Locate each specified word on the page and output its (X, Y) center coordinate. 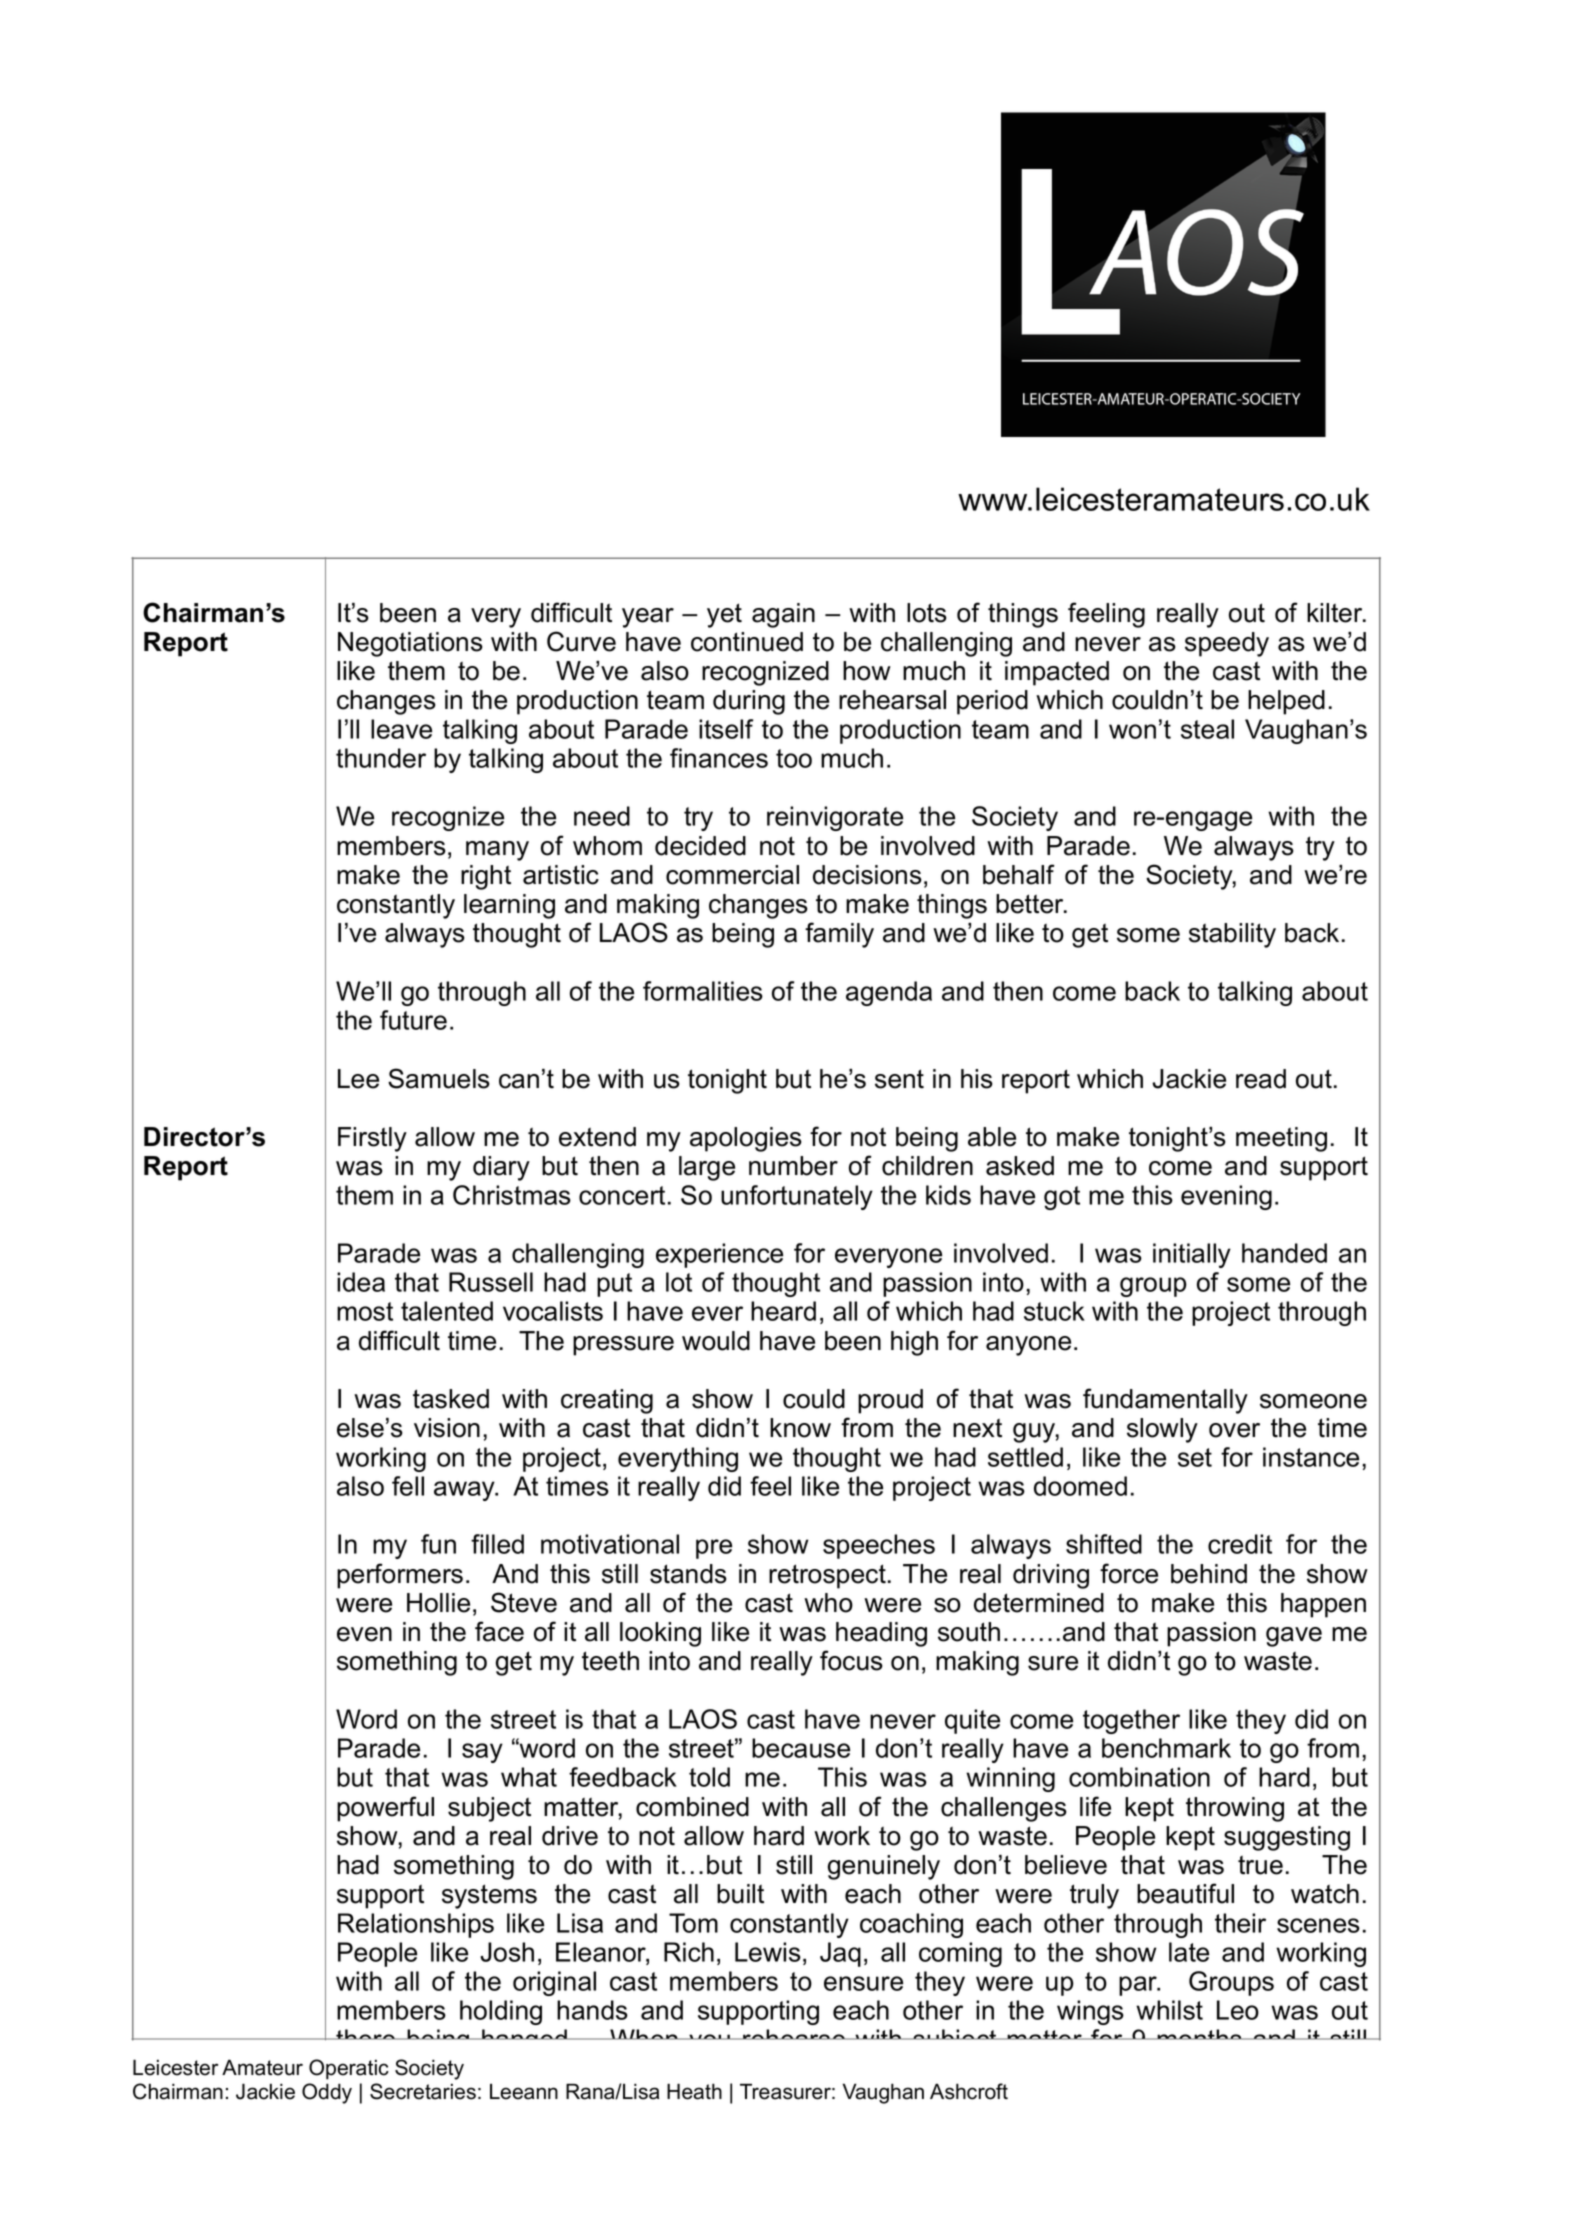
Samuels (439, 1078)
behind (1209, 1574)
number (793, 1166)
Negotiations (410, 644)
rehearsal (892, 700)
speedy (1227, 644)
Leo (1238, 2010)
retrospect (827, 1576)
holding (501, 2012)
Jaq (840, 1954)
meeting (1281, 1139)
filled (497, 1544)
